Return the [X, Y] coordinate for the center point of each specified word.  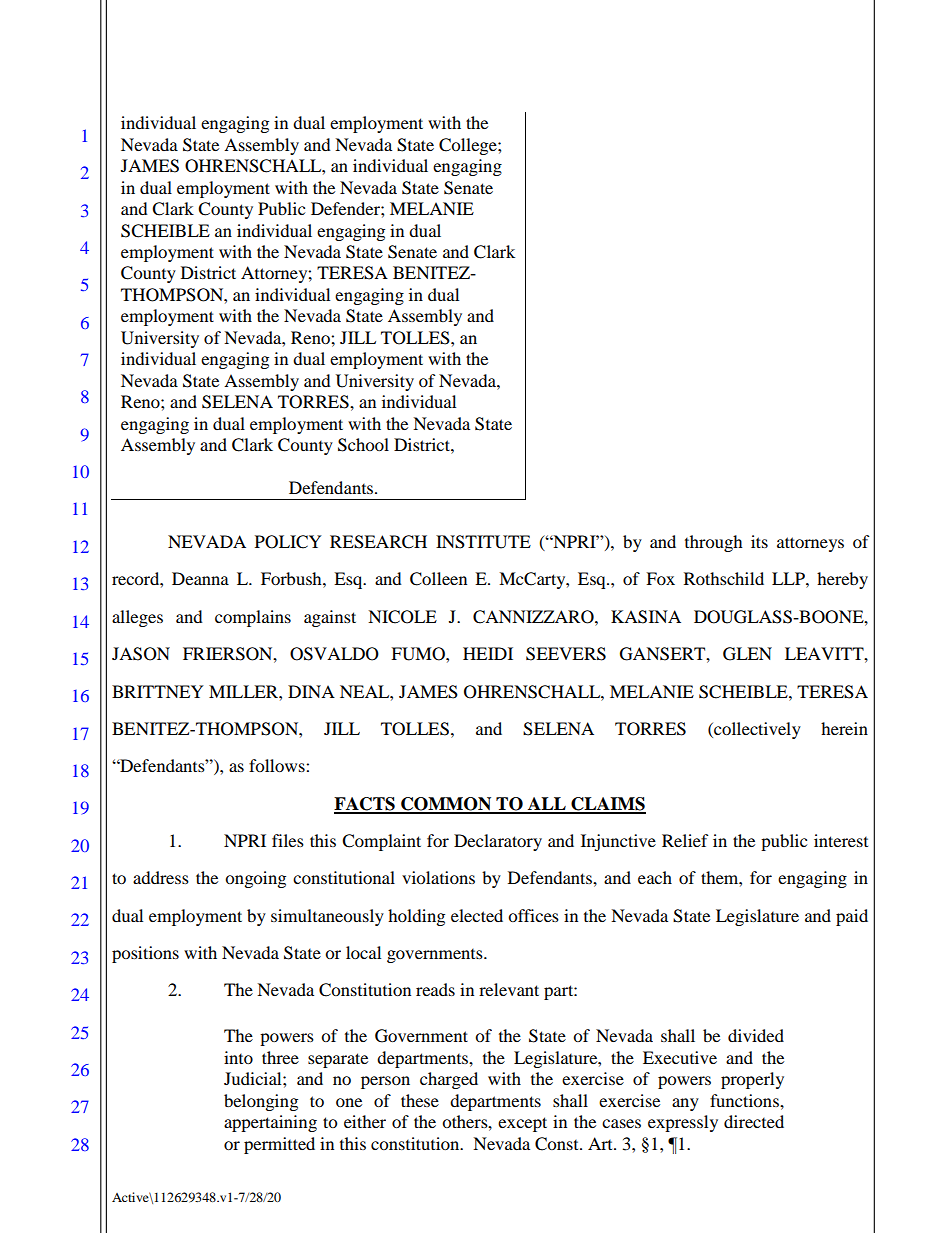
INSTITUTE [483, 542]
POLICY [288, 542]
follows [278, 765]
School [363, 445]
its [759, 541]
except [522, 1124]
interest [841, 840]
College [469, 146]
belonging [261, 1102]
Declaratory [498, 842]
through [714, 543]
